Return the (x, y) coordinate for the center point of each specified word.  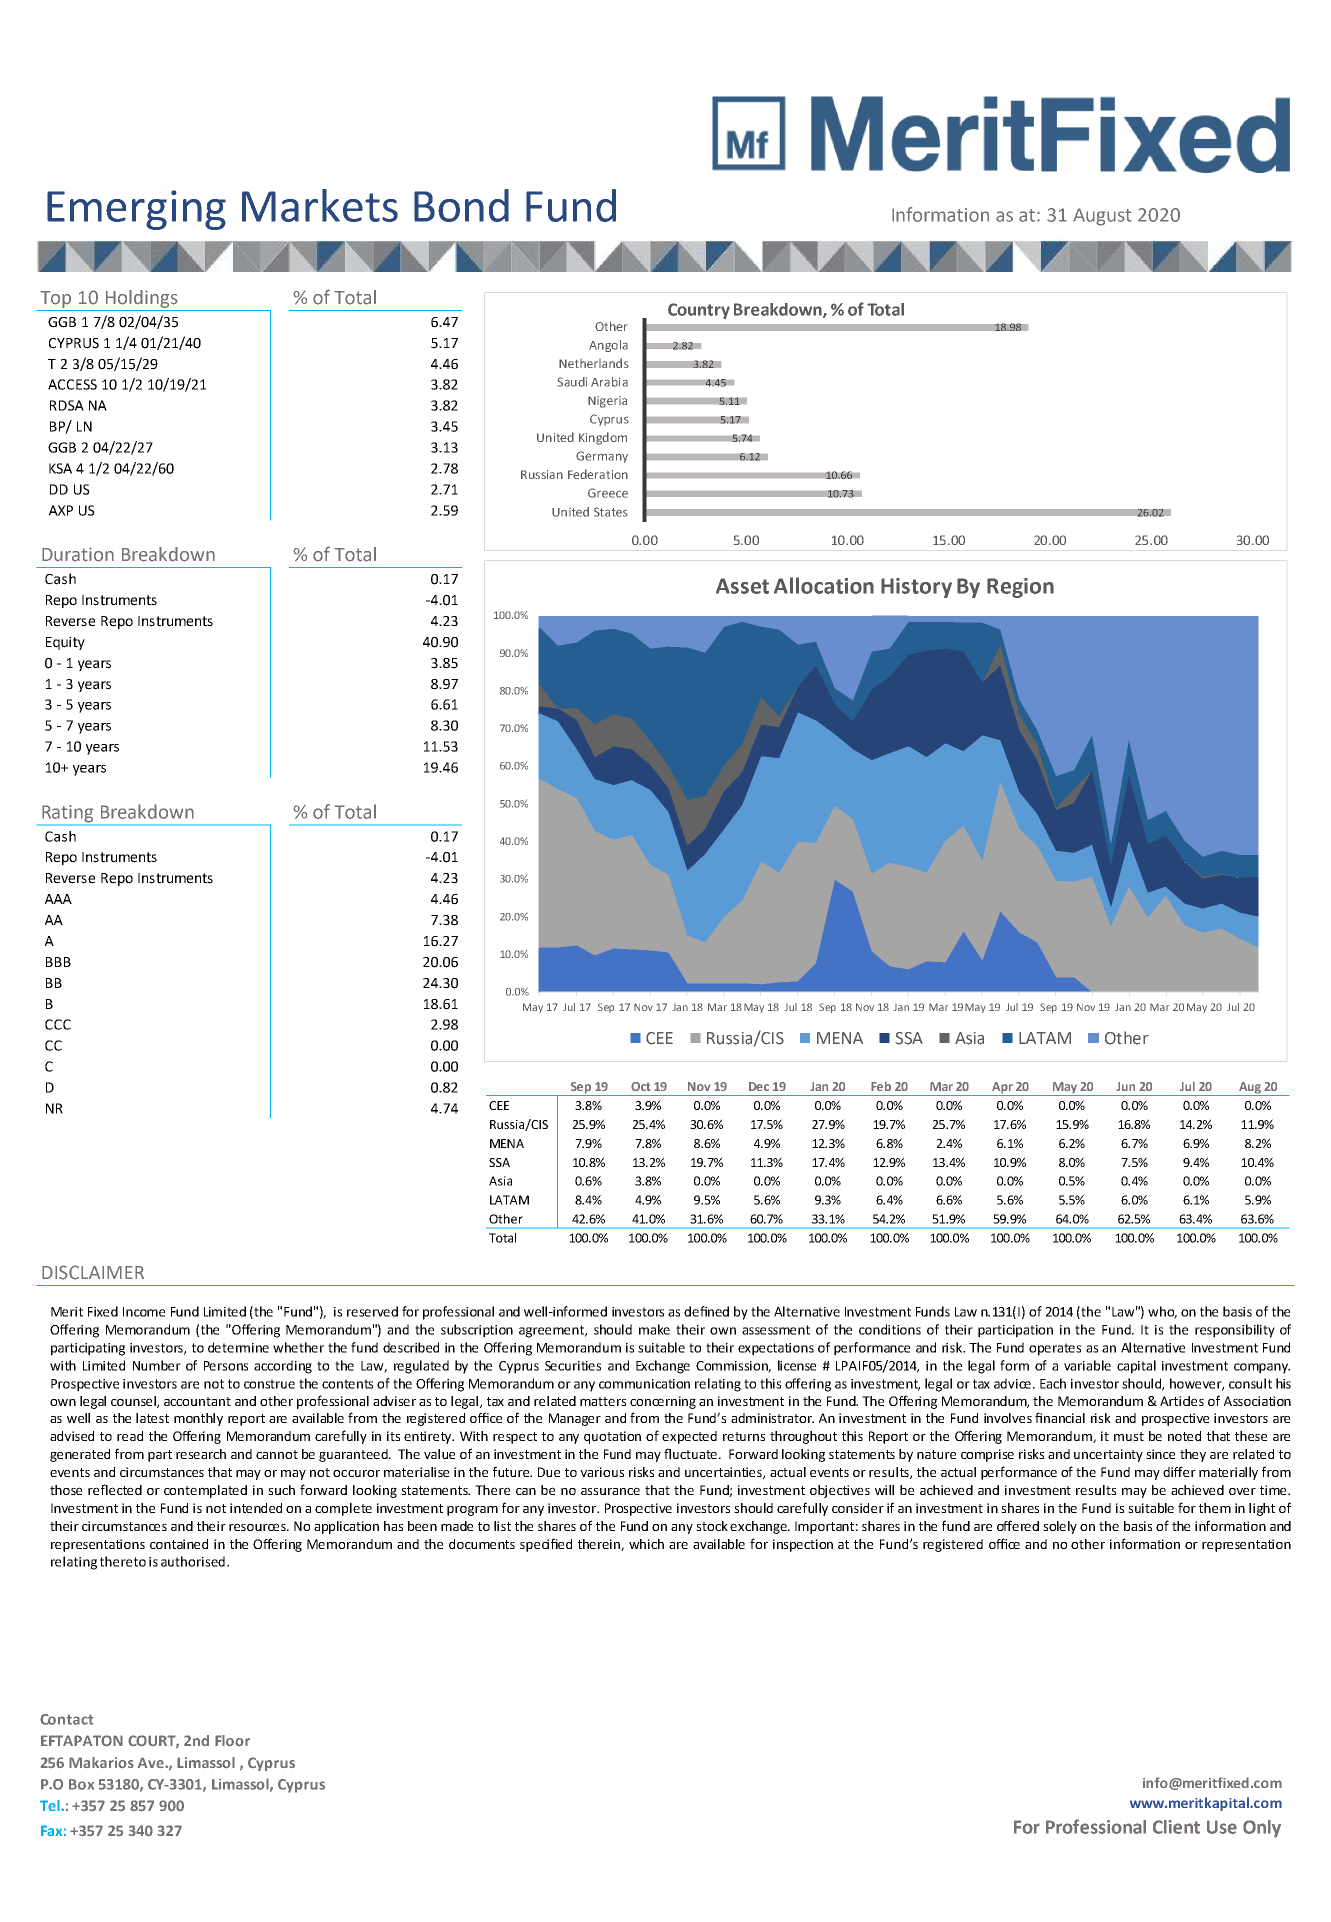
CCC (58, 1024)
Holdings (142, 299)
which (646, 1544)
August (1102, 217)
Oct (641, 1086)
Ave (152, 1762)
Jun (1125, 1086)
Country (699, 311)
